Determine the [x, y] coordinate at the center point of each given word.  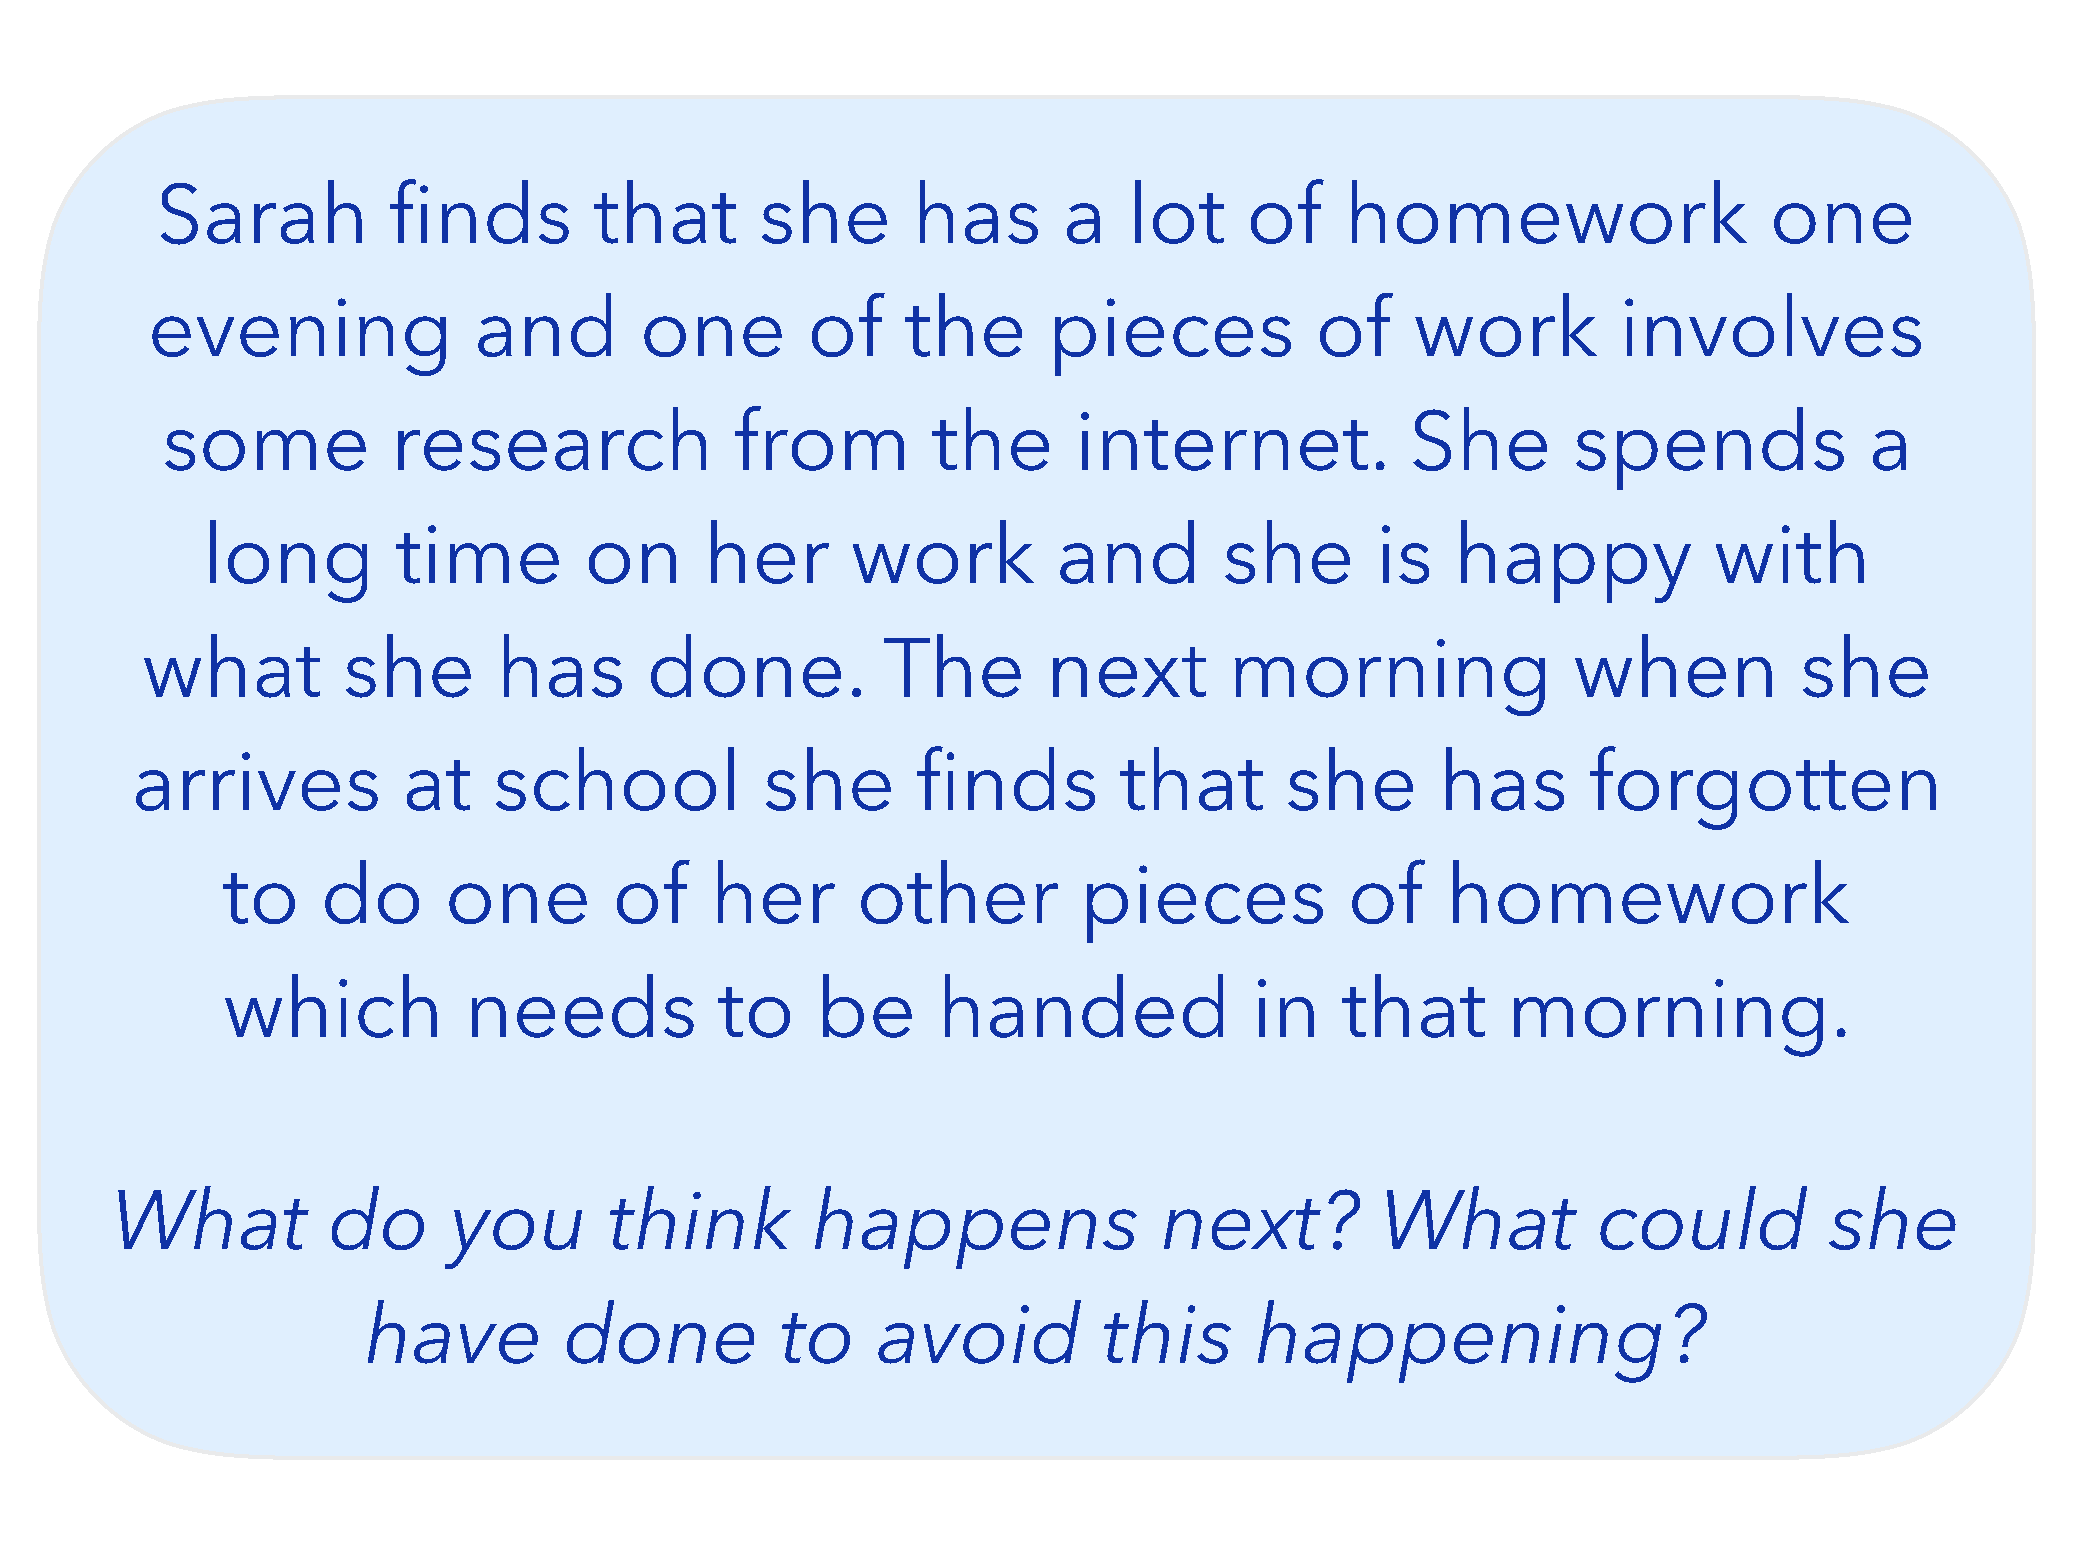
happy [1576, 561]
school [615, 779]
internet [1224, 441]
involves [1773, 325]
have [453, 1332]
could [1703, 1218]
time [477, 554]
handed [1084, 1006]
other [959, 892]
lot [1179, 212]
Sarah [261, 212]
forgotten [1763, 788]
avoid [979, 1332]
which [331, 1006]
